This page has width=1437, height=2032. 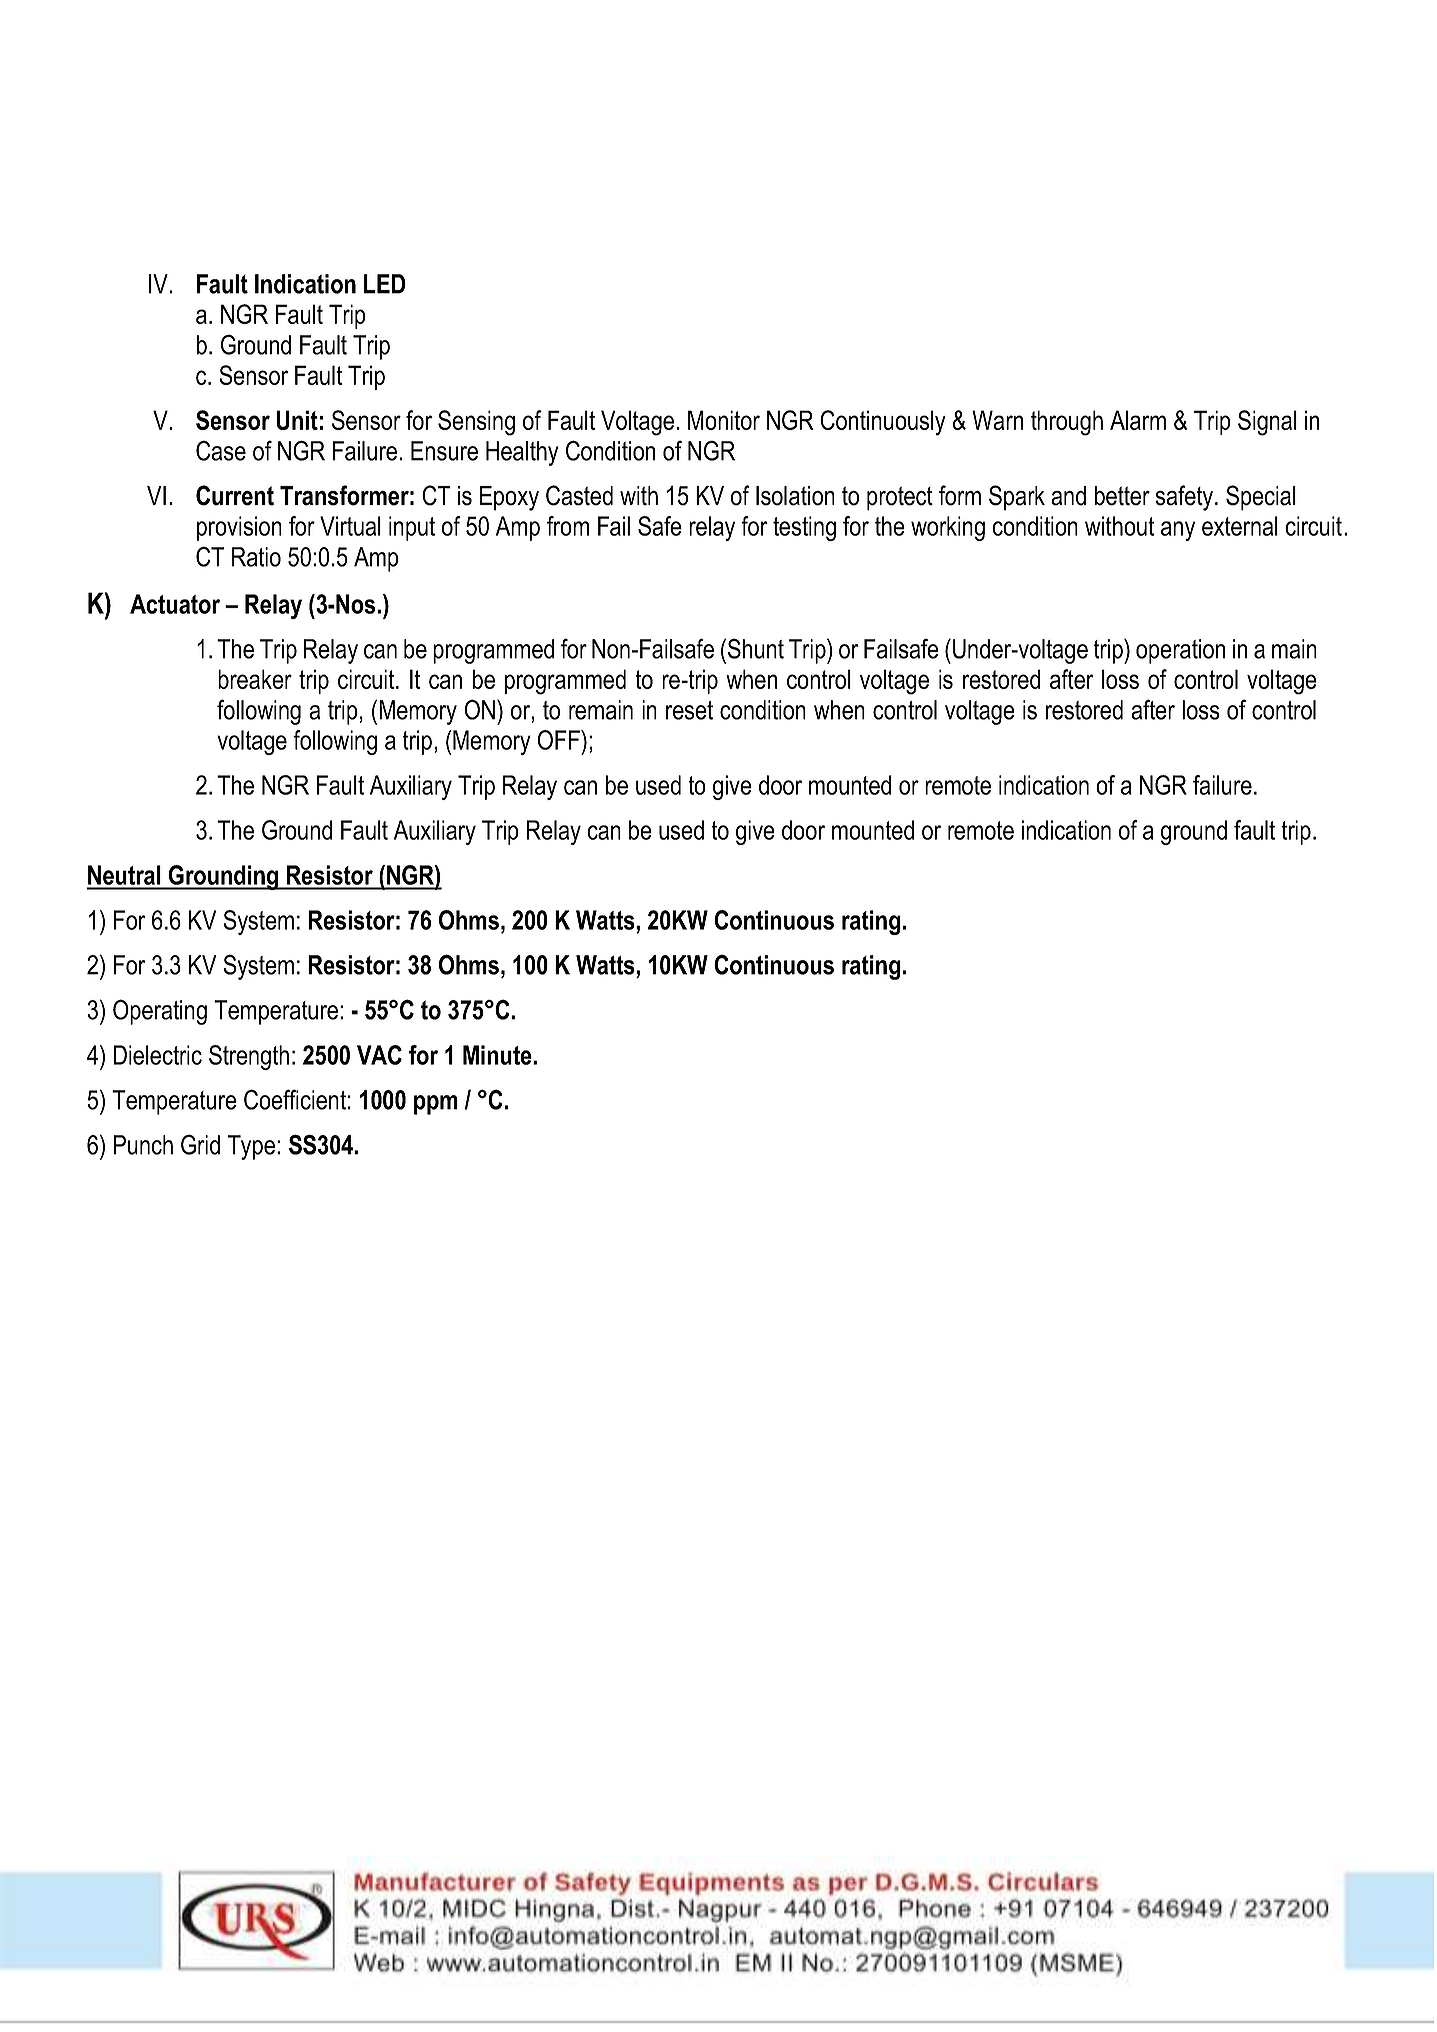 I want to click on Monitor, so click(x=724, y=420).
